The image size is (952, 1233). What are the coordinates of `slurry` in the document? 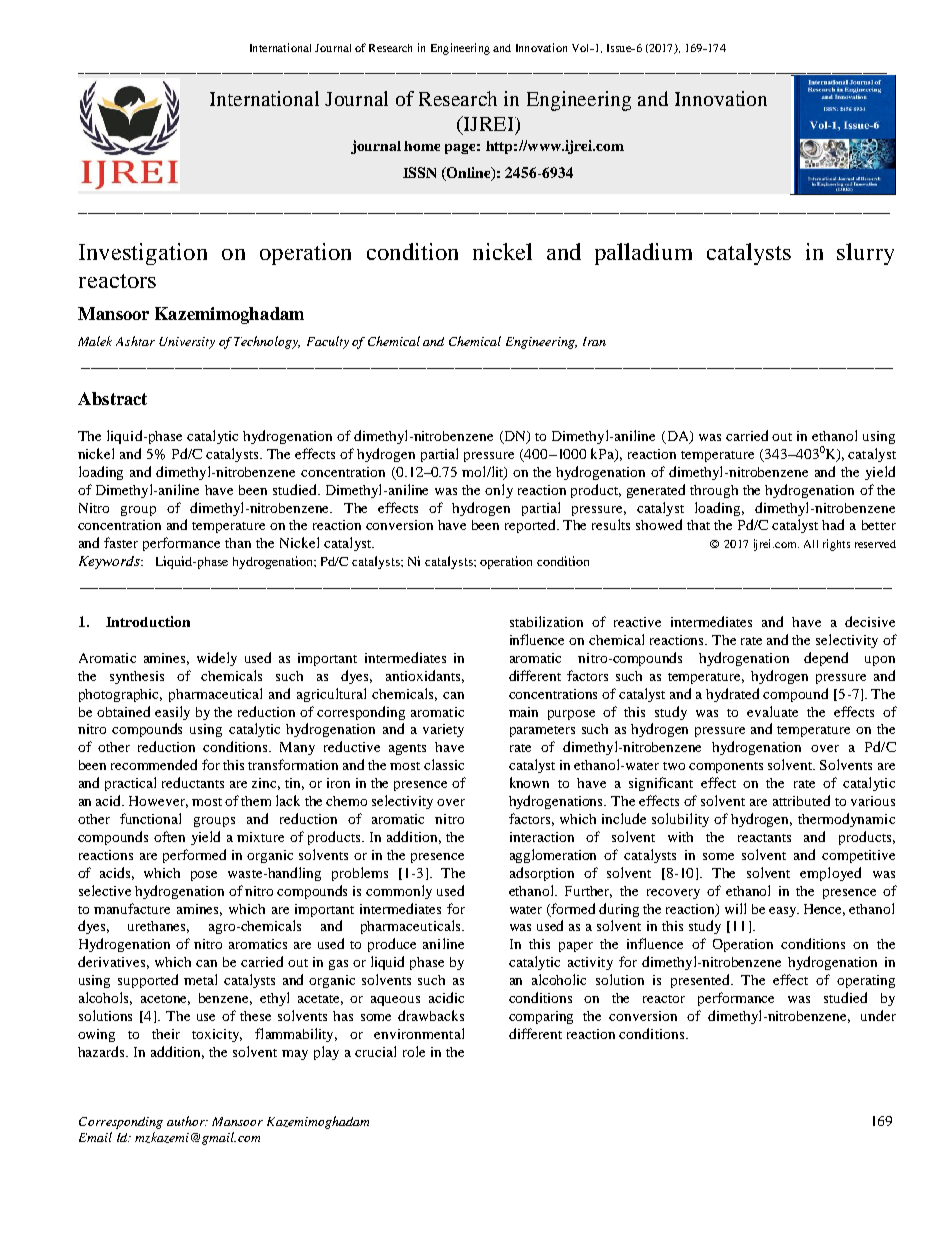 It's located at (865, 254).
